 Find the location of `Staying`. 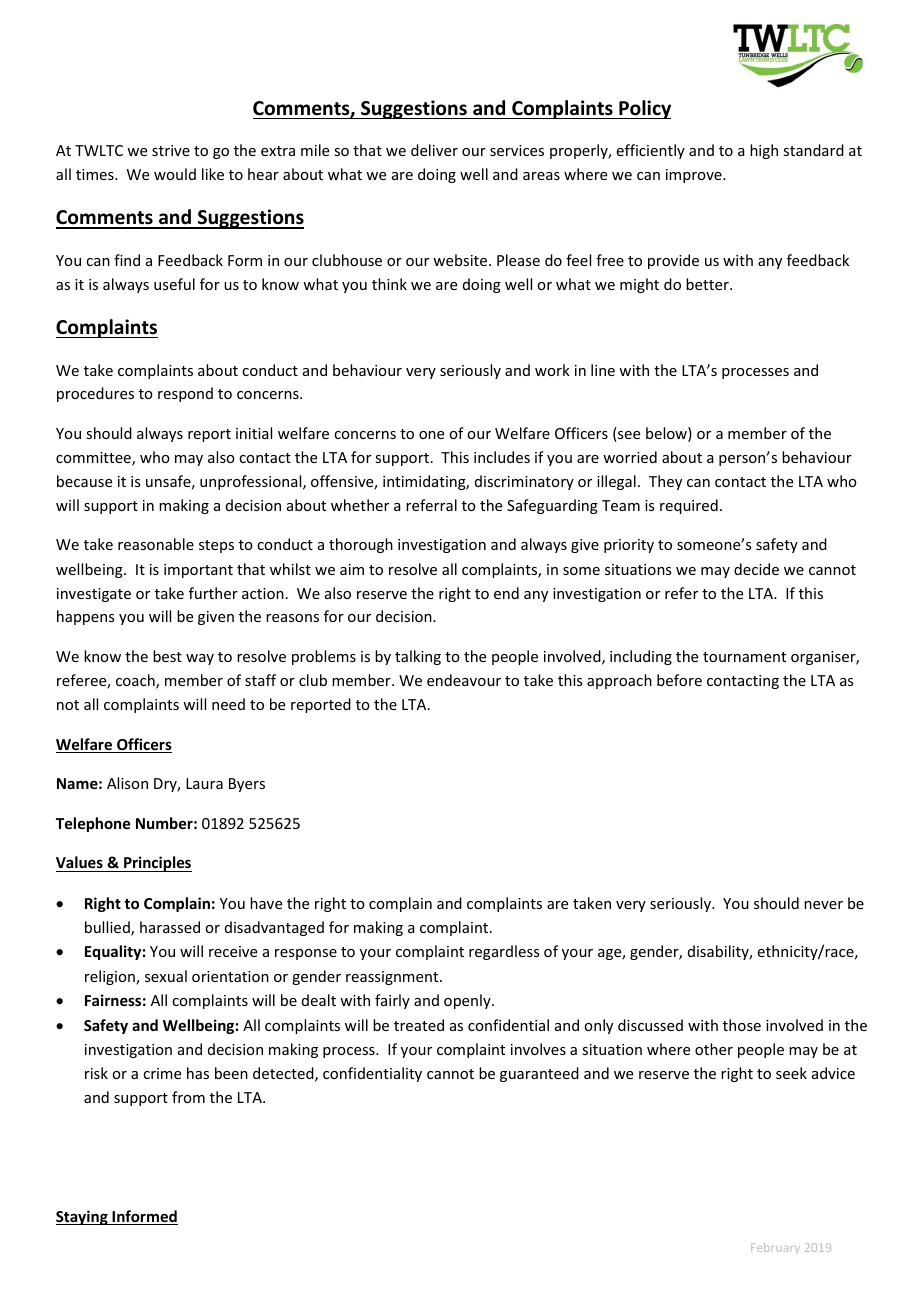

Staying is located at coordinates (83, 1217).
